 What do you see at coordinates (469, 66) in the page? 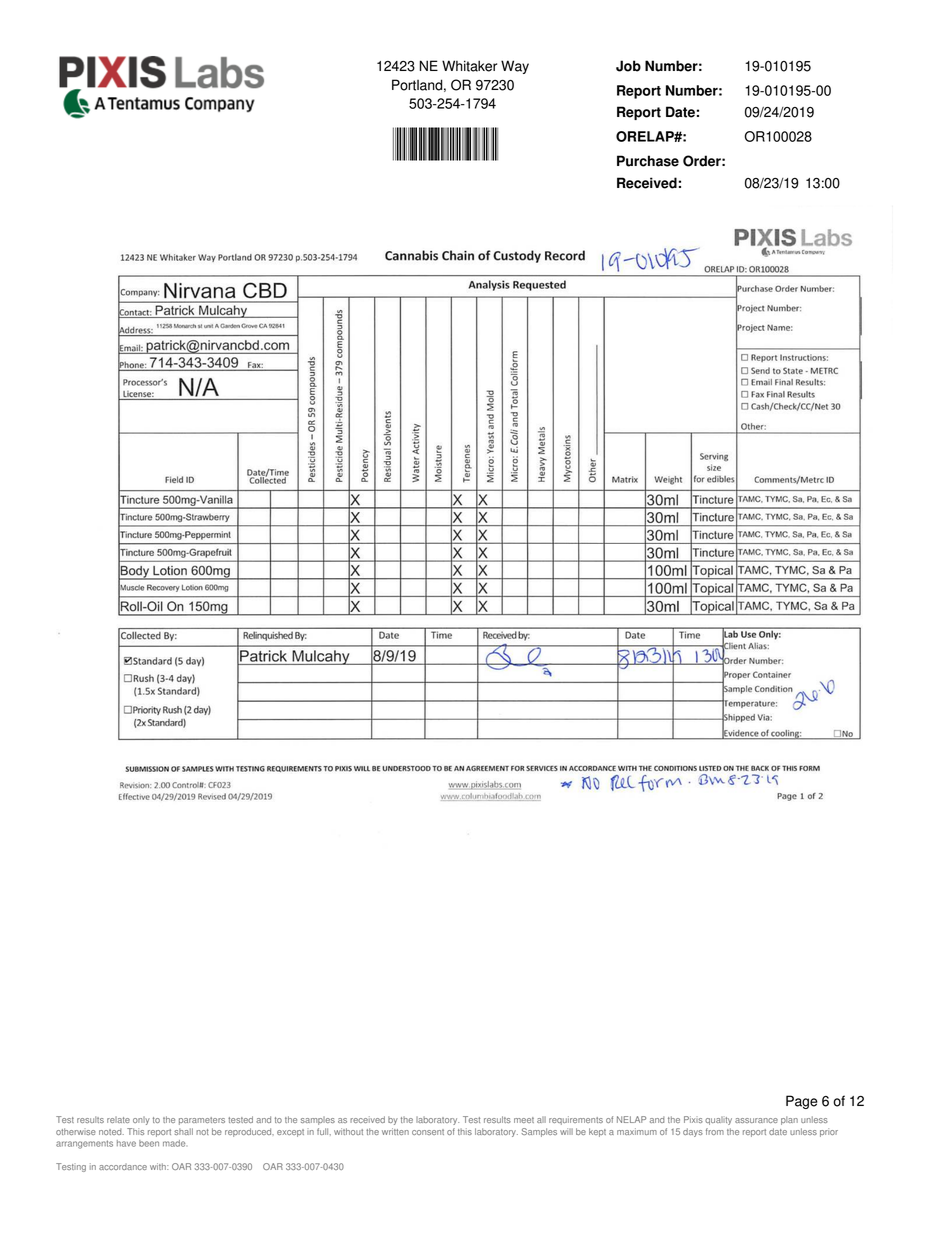
I see `Whitaker` at bounding box center [469, 66].
